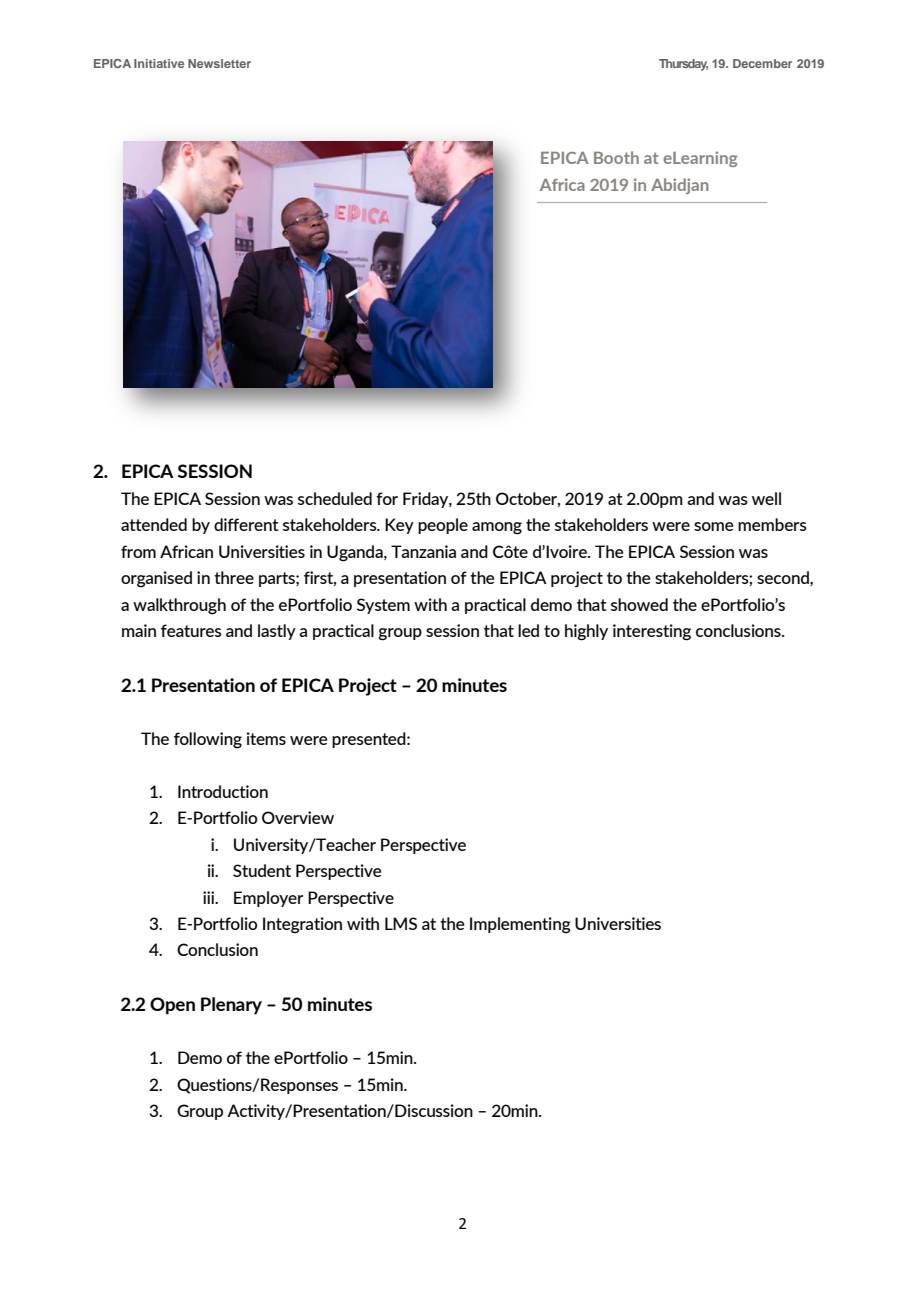 The height and width of the document is (1309, 924). I want to click on Plenary, so click(231, 1006).
